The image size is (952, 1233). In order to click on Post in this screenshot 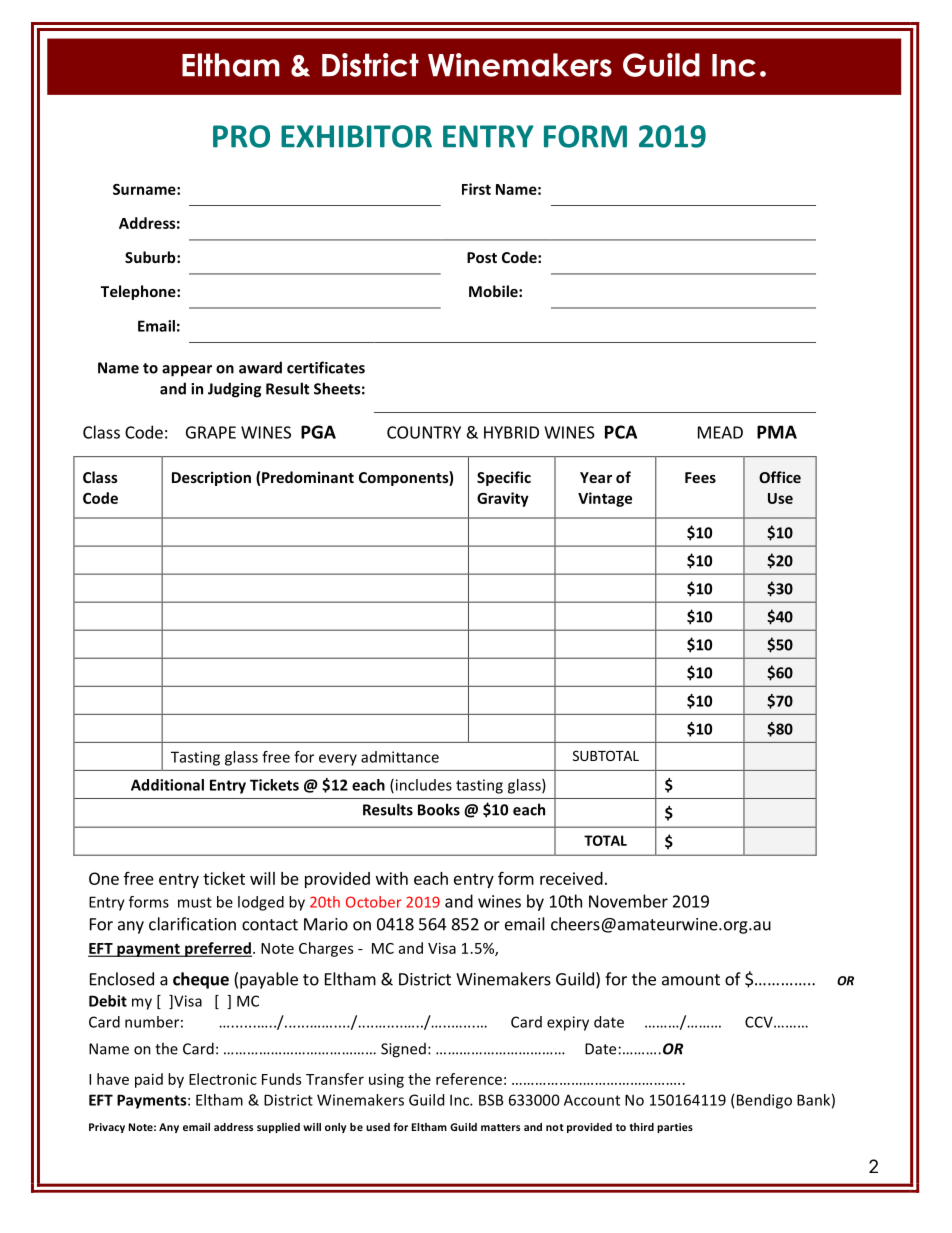, I will do `click(482, 257)`.
